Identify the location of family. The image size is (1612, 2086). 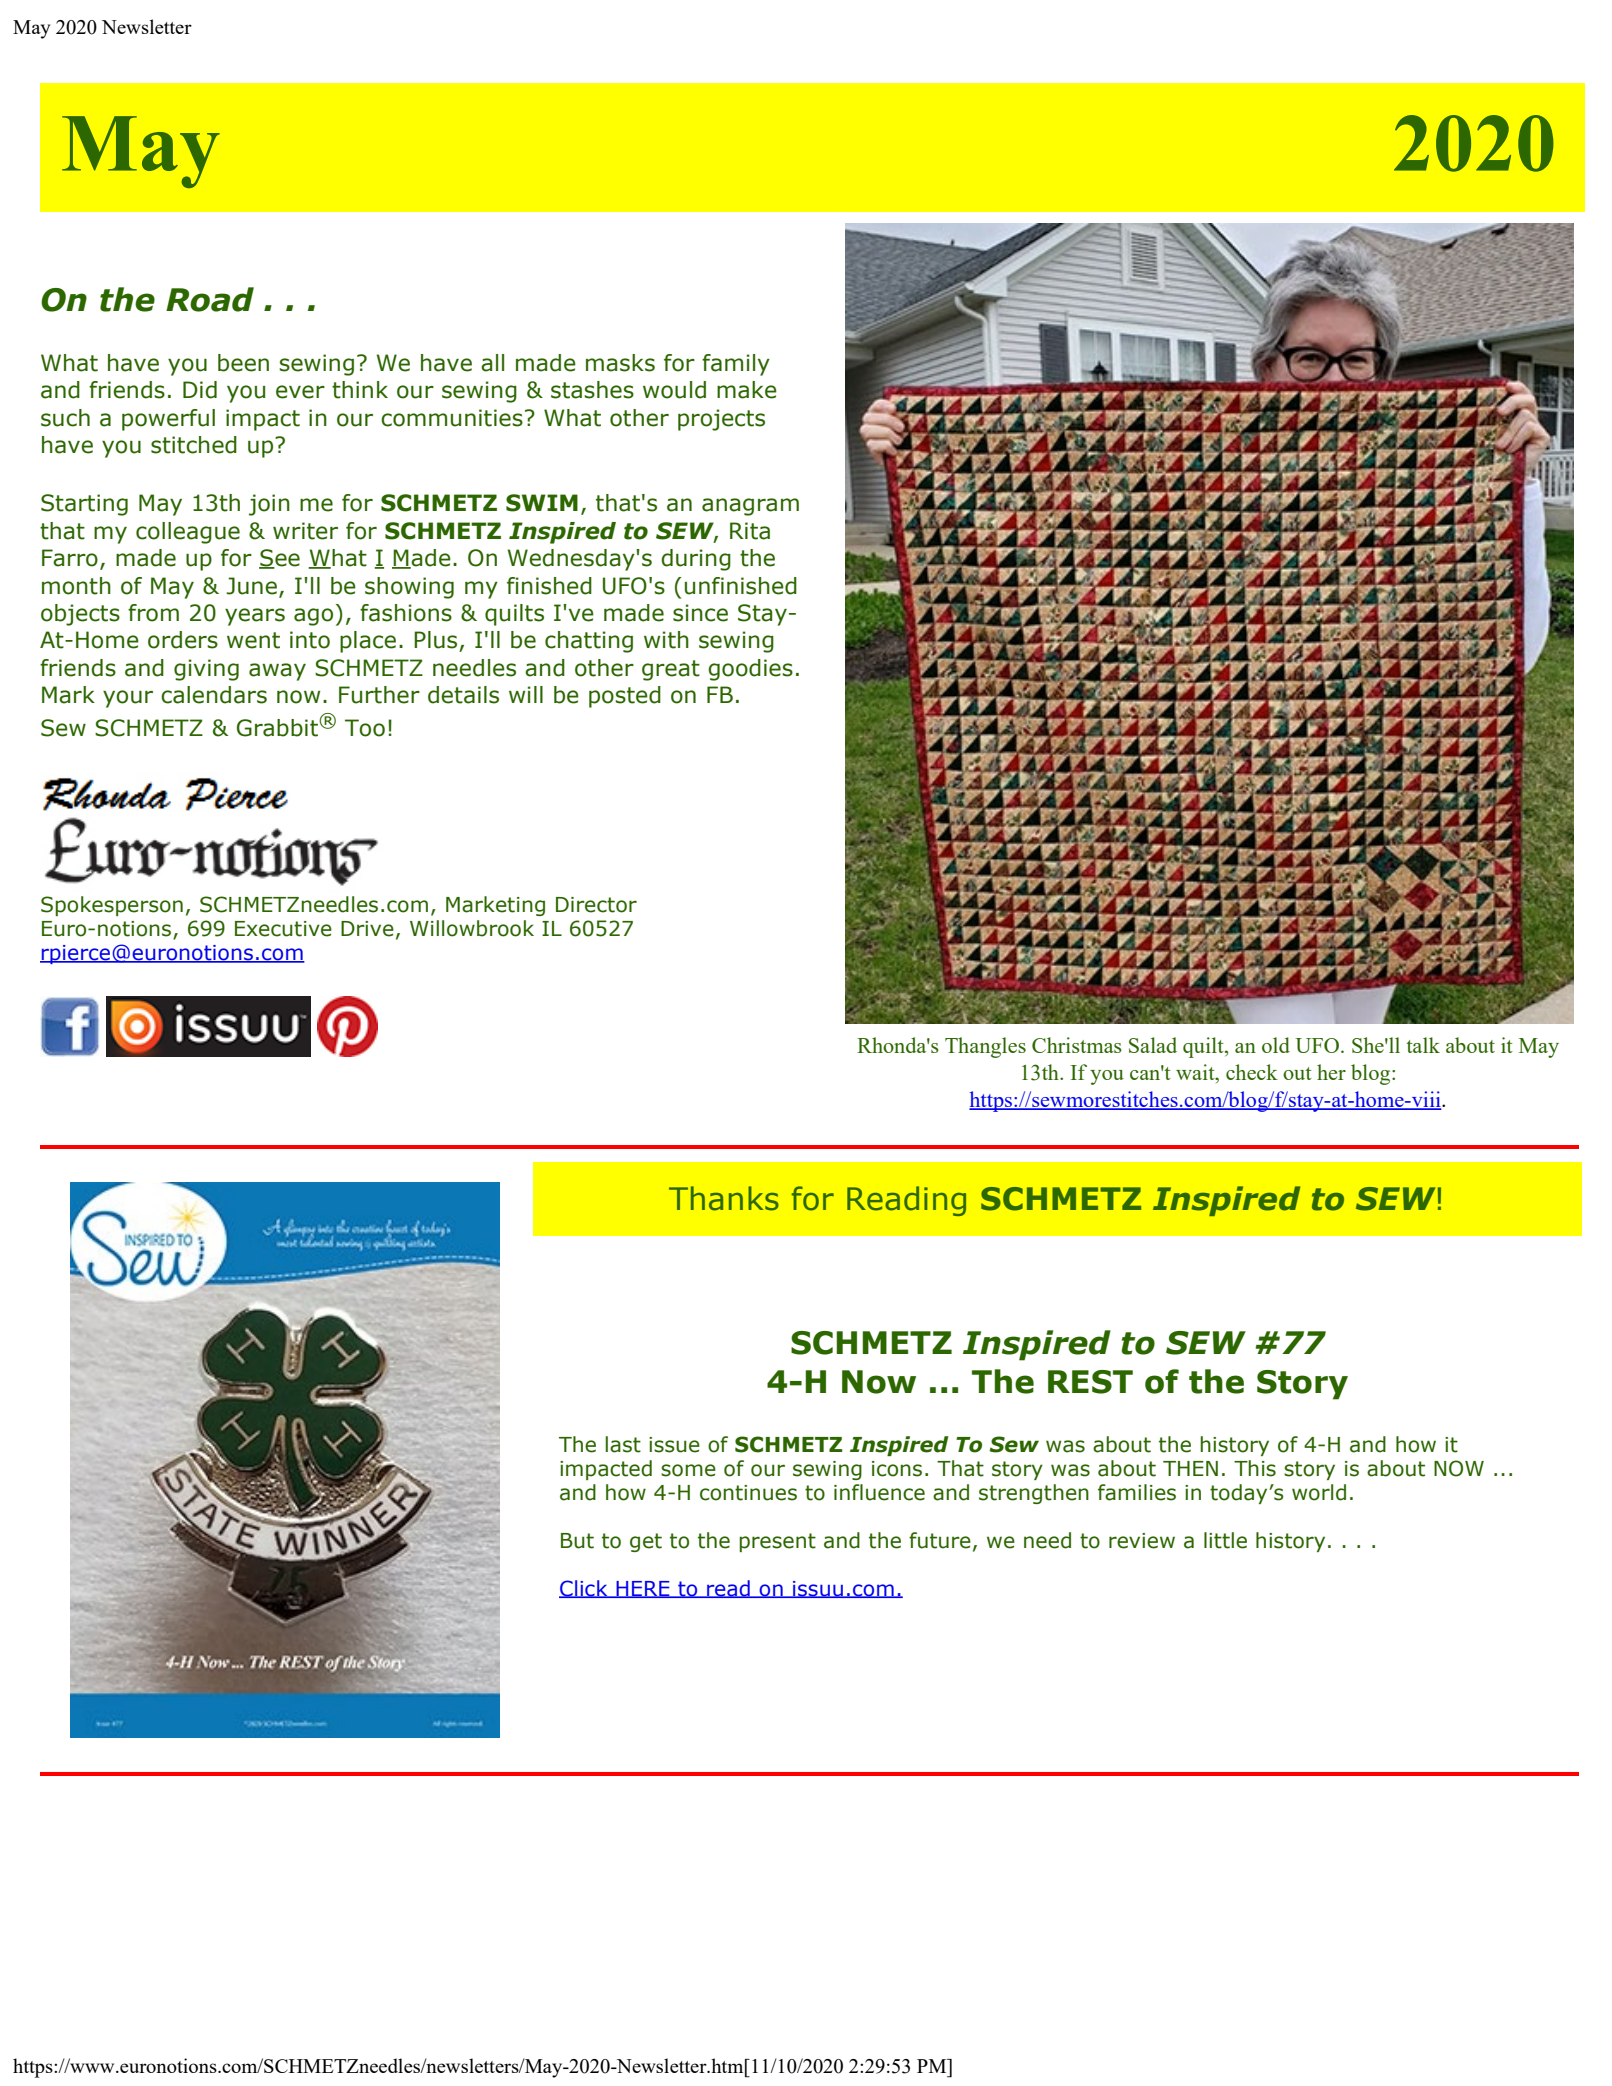
(736, 365).
